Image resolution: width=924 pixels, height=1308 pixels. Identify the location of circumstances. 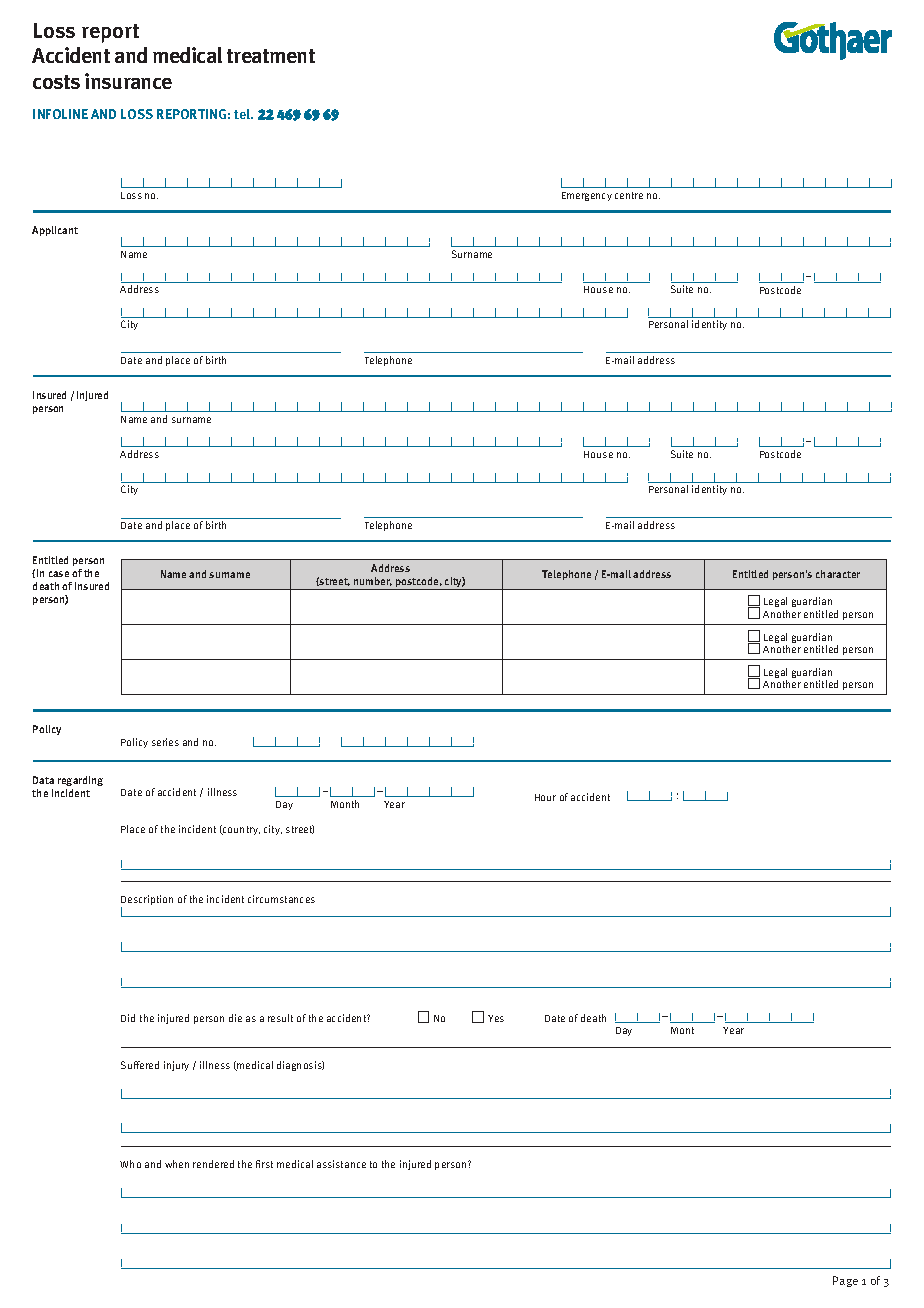
(281, 899).
